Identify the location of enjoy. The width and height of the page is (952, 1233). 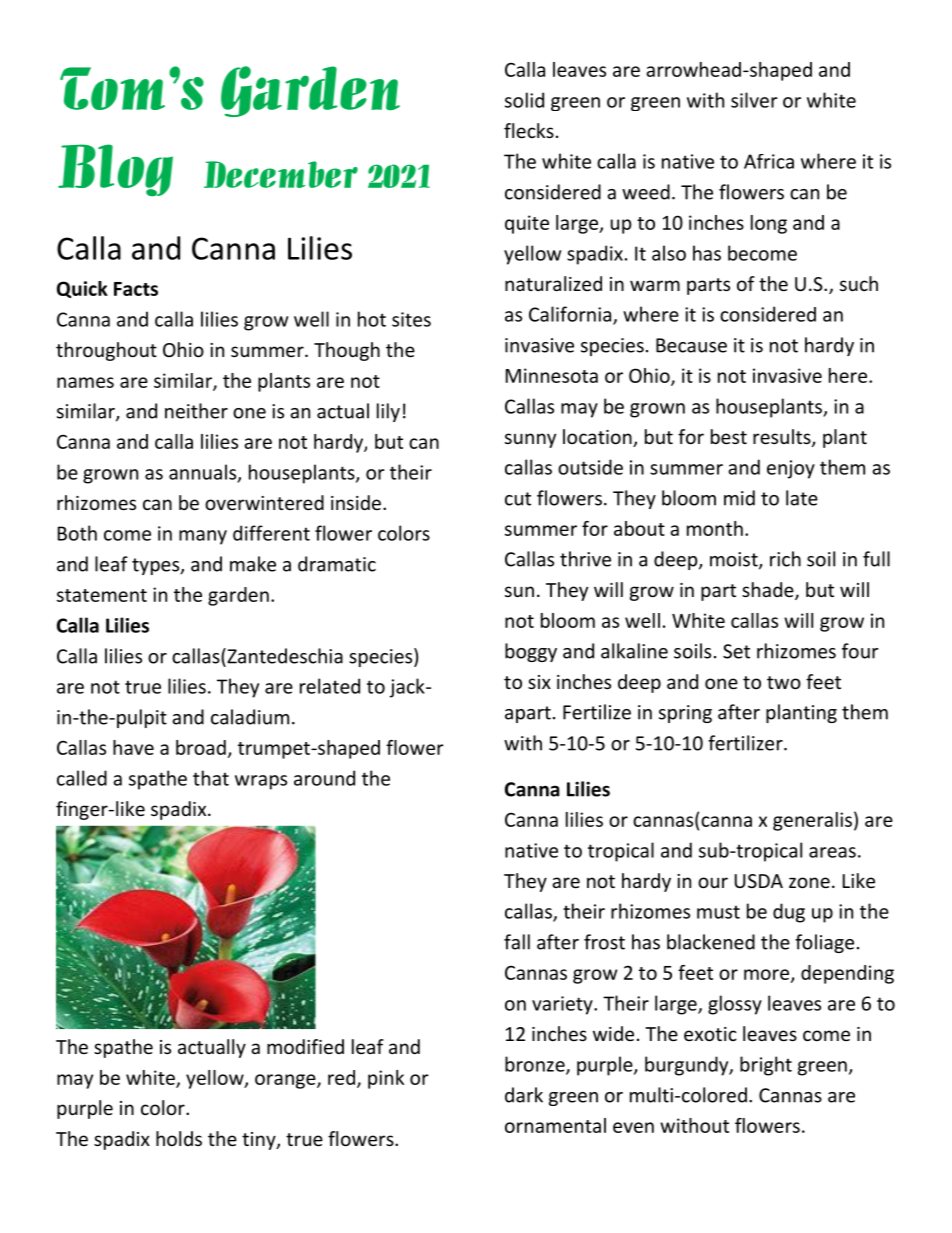
(791, 469).
